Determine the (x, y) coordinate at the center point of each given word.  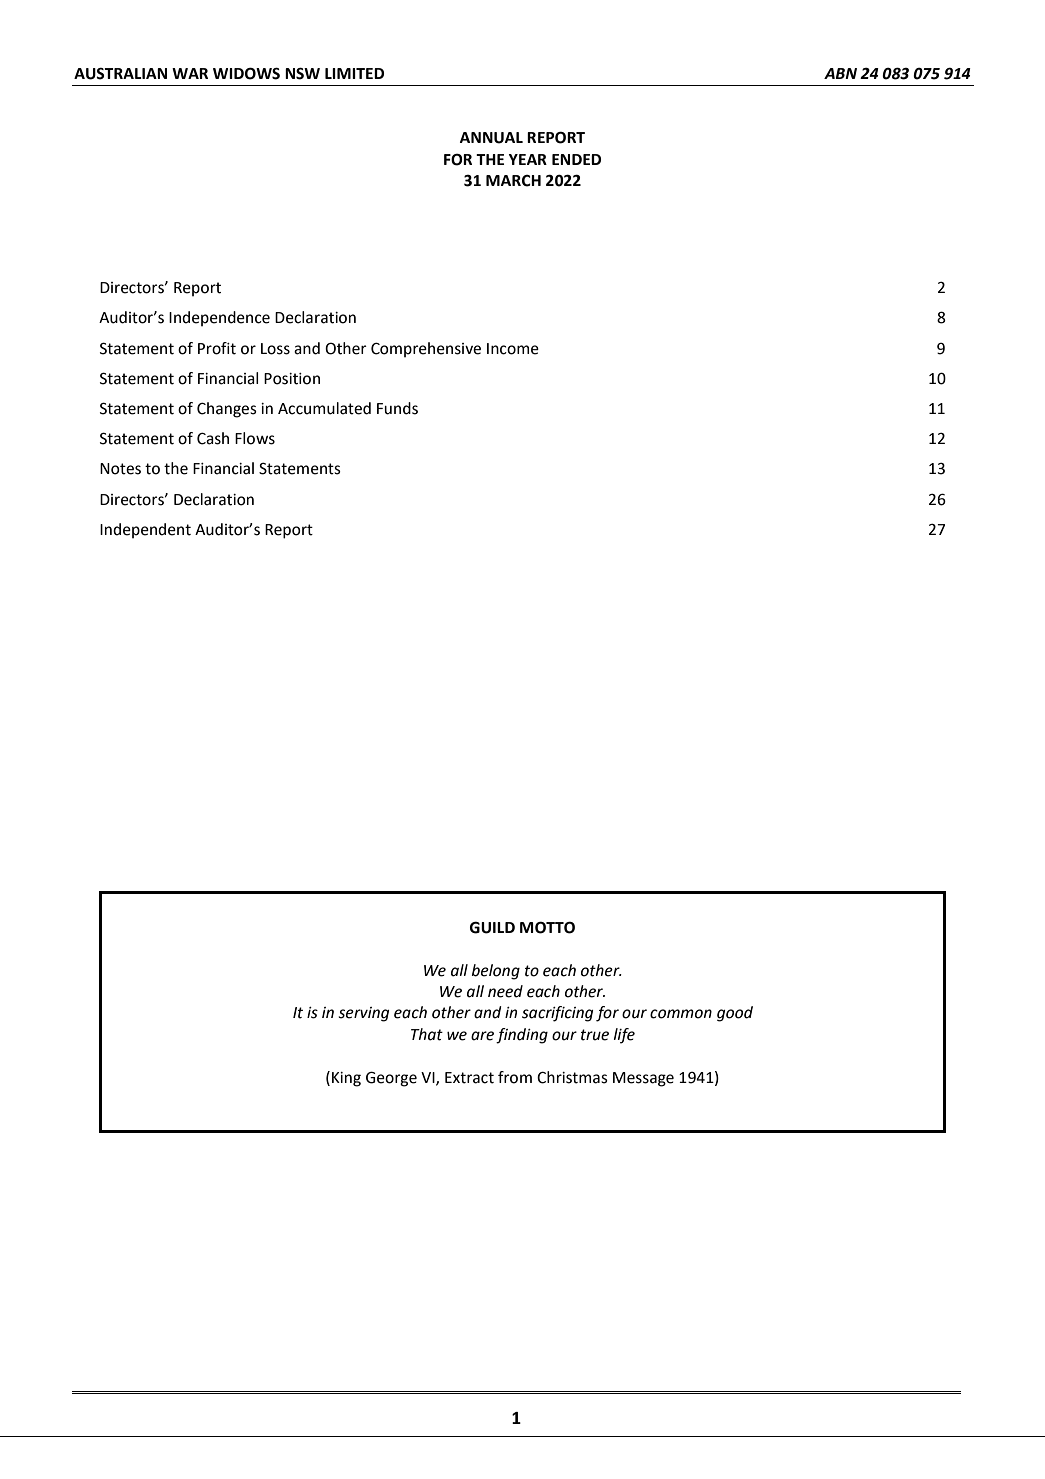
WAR (190, 73)
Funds (397, 408)
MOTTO (547, 927)
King (346, 1079)
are (482, 1036)
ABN (840, 73)
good (735, 1014)
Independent (145, 531)
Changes (227, 410)
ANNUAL (491, 138)
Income (513, 349)
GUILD (492, 927)
